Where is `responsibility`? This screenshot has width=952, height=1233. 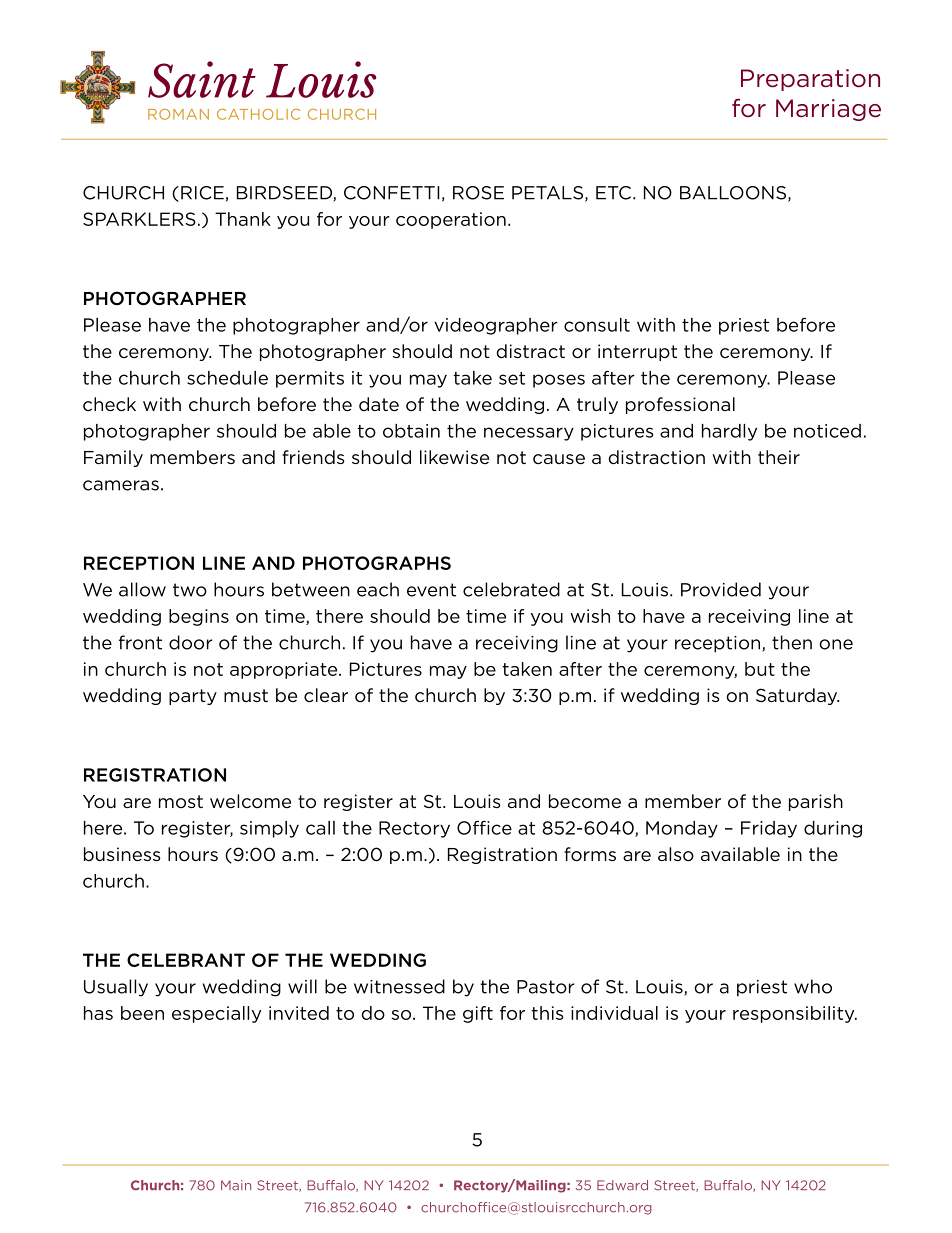
responsibility is located at coordinates (795, 1014).
